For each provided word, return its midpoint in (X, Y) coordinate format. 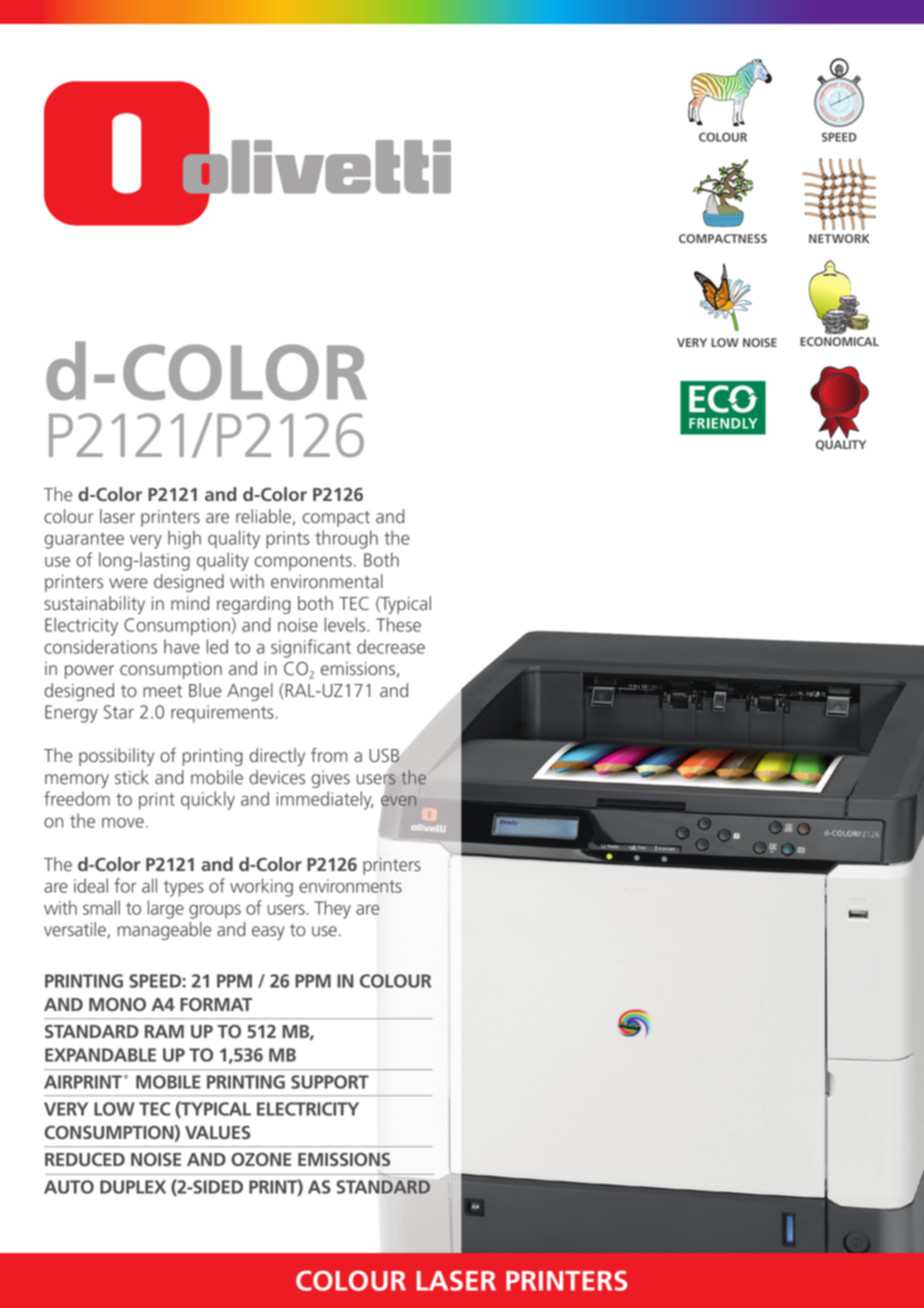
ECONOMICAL (839, 341)
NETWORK (839, 238)
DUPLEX (133, 1187)
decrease (391, 646)
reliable (263, 516)
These (398, 624)
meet (162, 691)
